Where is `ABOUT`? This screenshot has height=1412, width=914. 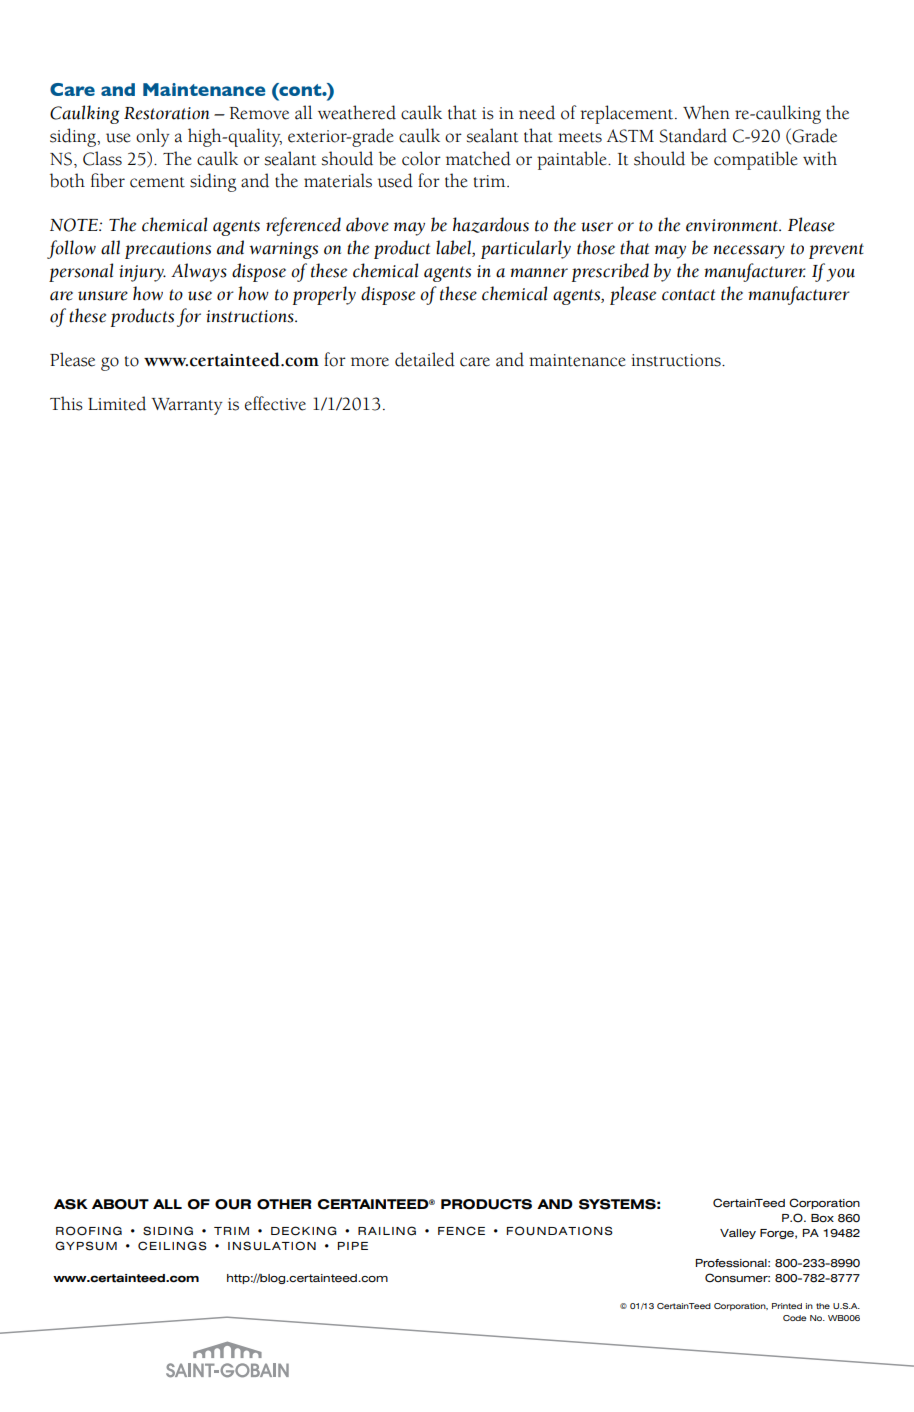 ABOUT is located at coordinates (120, 1204).
